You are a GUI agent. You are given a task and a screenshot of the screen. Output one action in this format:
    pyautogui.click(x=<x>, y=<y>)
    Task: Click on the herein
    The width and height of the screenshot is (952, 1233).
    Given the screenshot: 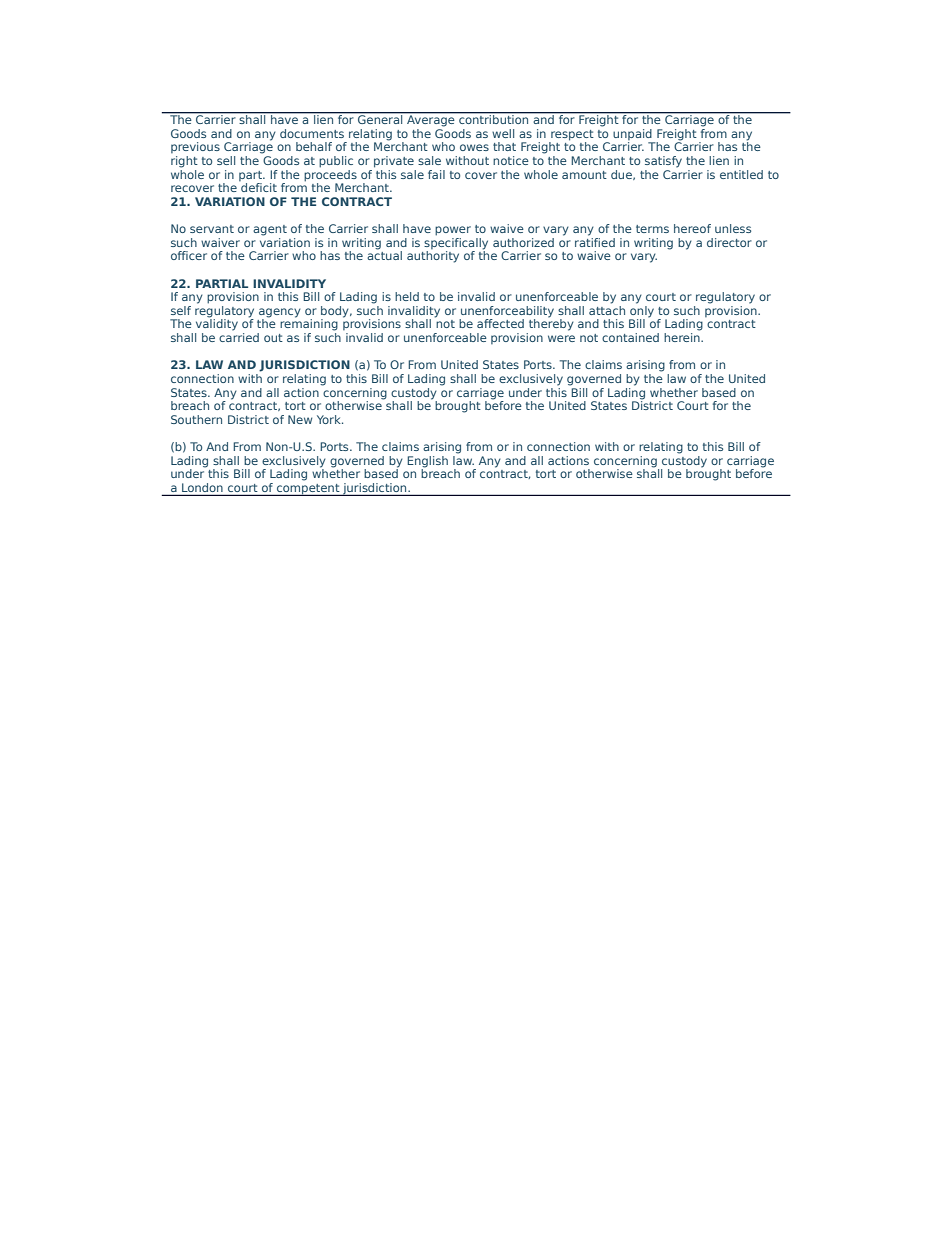 What is the action you would take?
    pyautogui.click(x=683, y=337)
